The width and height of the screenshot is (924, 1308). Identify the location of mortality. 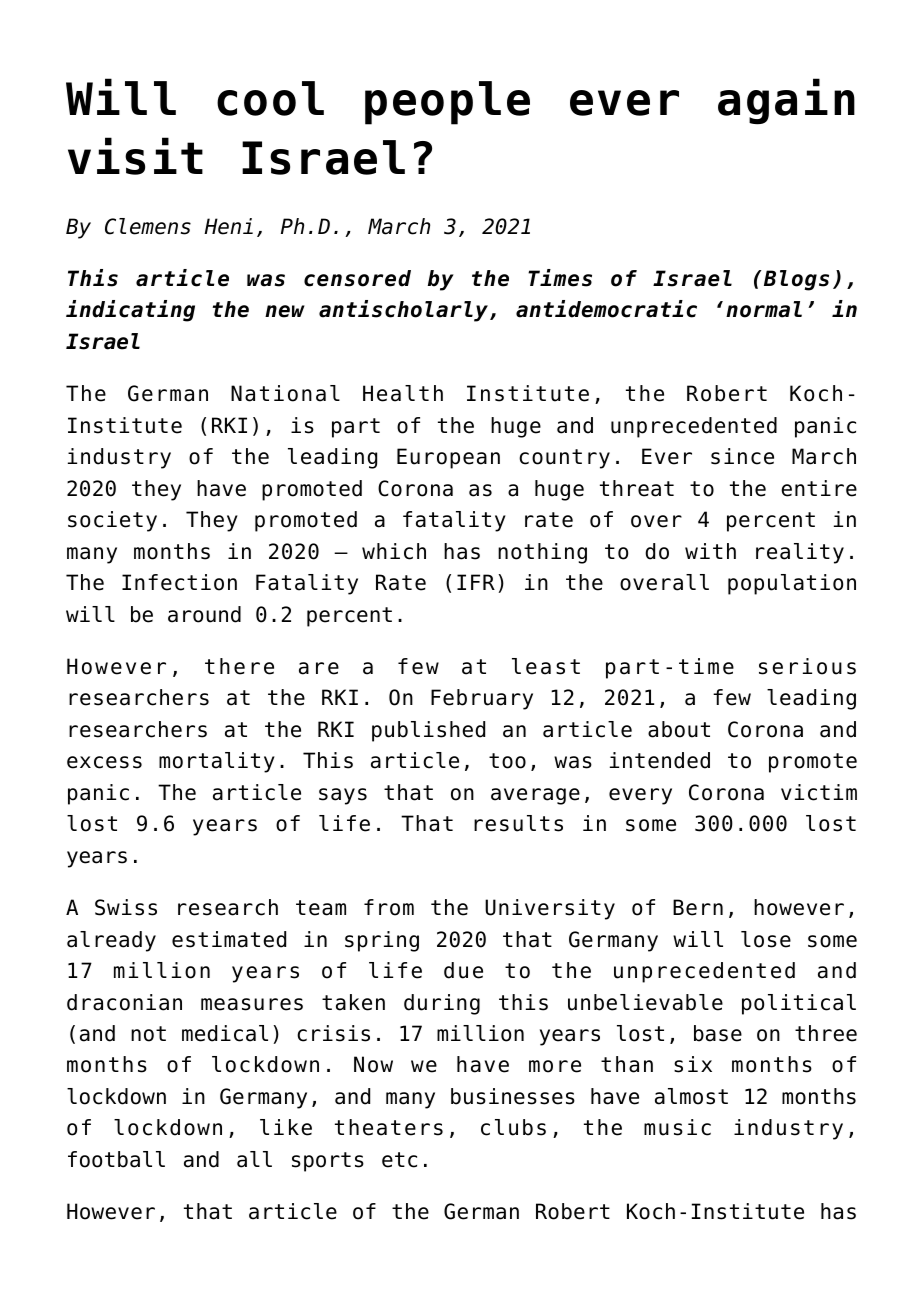
(217, 762).
